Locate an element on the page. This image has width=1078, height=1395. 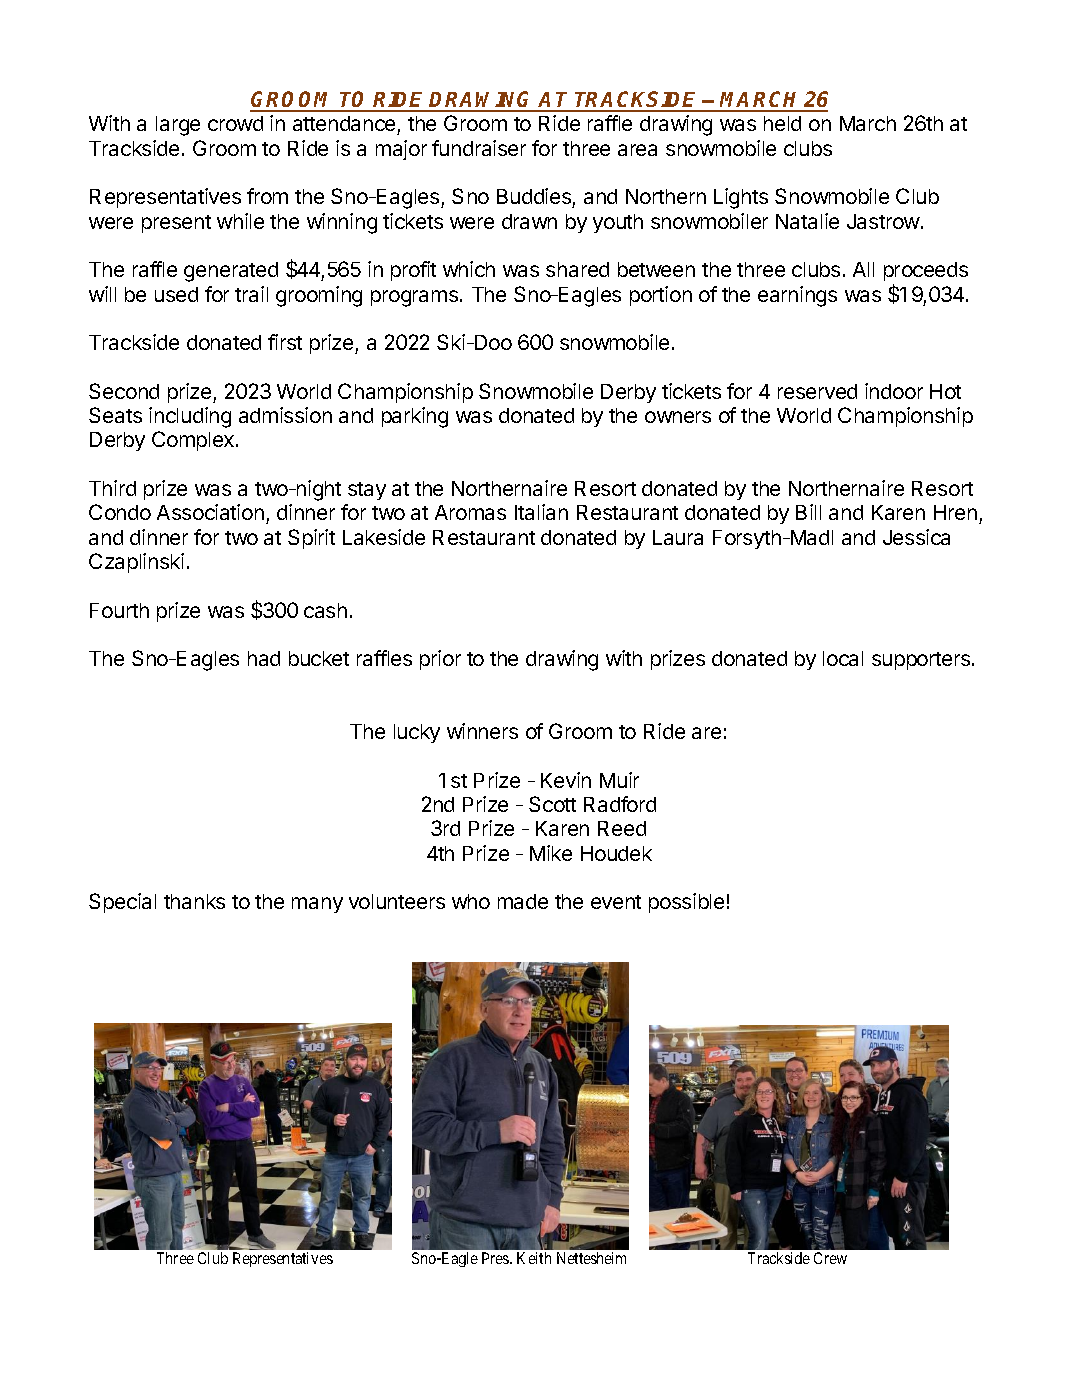
Keith is located at coordinates (534, 1258).
